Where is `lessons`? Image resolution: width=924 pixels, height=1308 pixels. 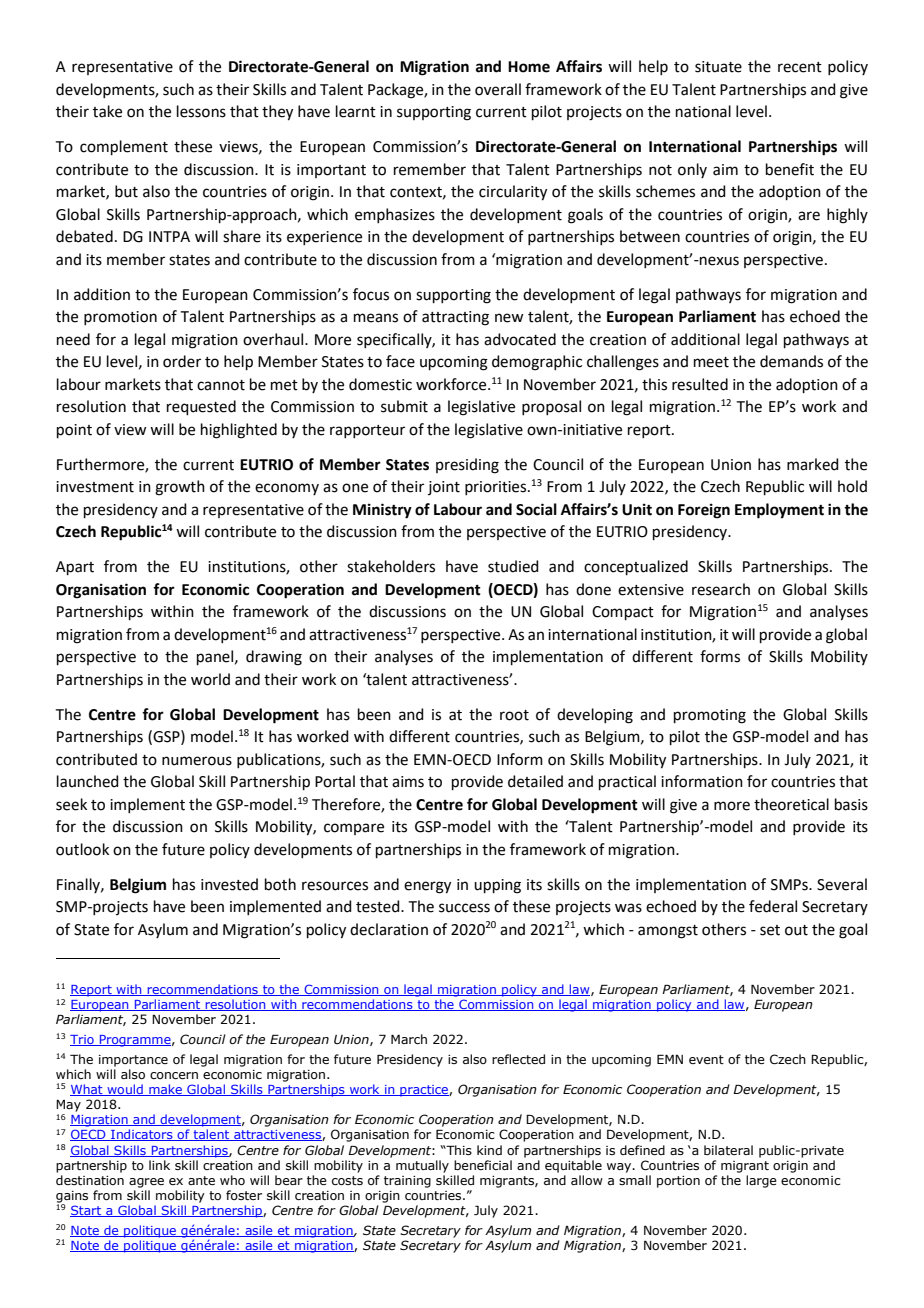 lessons is located at coordinates (201, 111).
